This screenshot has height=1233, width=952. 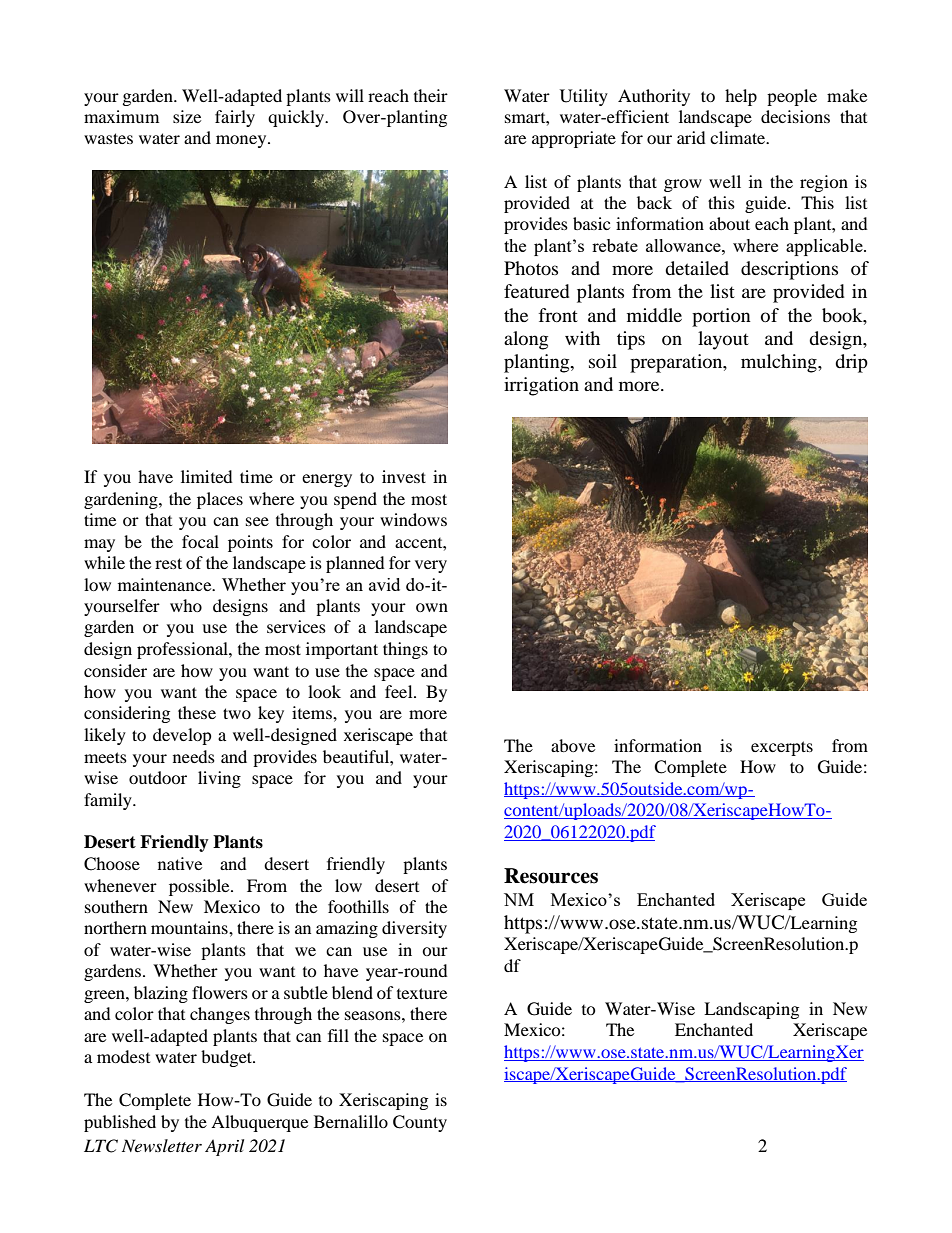 I want to click on decisions, so click(x=795, y=116).
